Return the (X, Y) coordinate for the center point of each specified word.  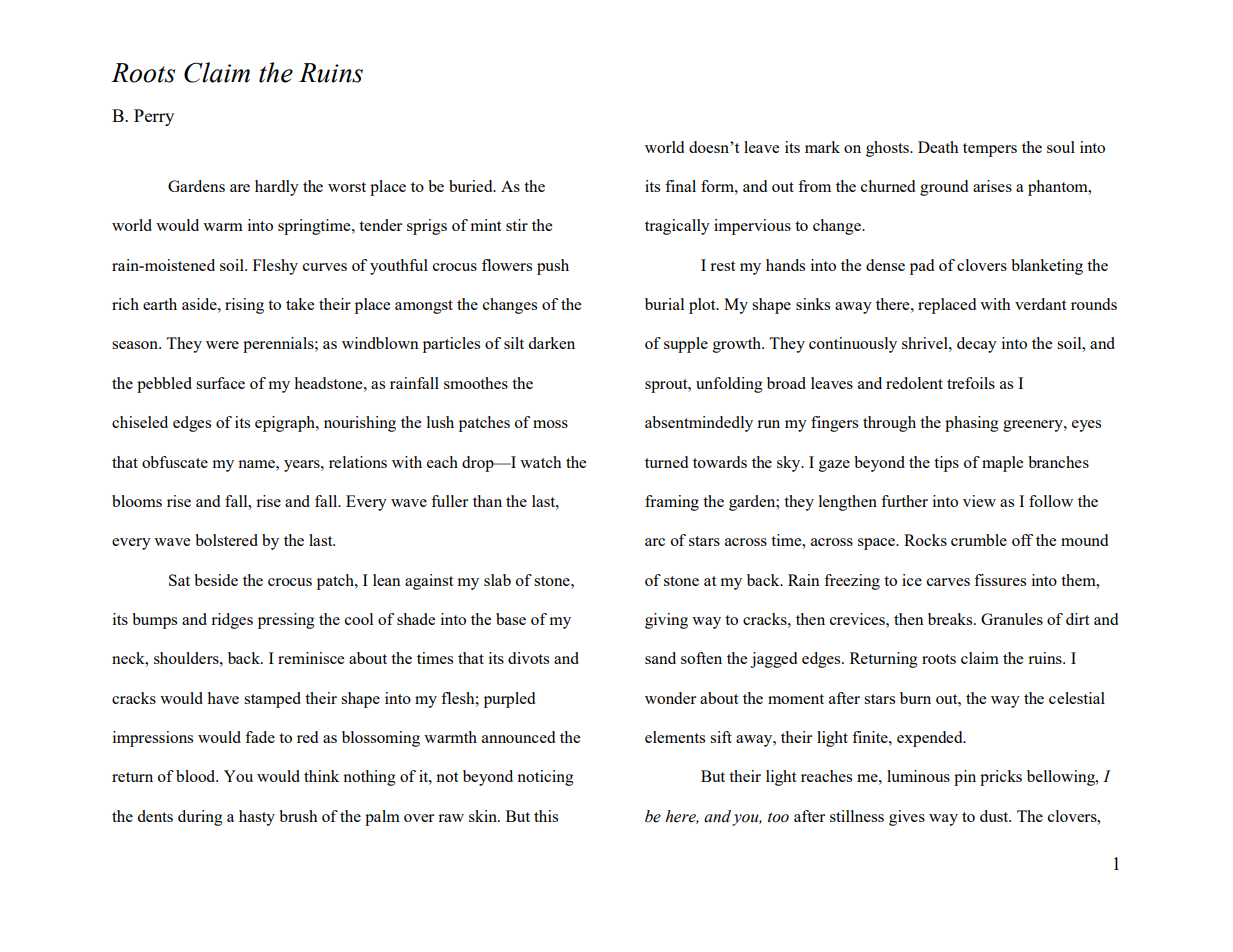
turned (666, 462)
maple (1002, 464)
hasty (257, 818)
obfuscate (175, 462)
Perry (154, 117)
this (546, 816)
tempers (990, 150)
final (680, 186)
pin (965, 778)
